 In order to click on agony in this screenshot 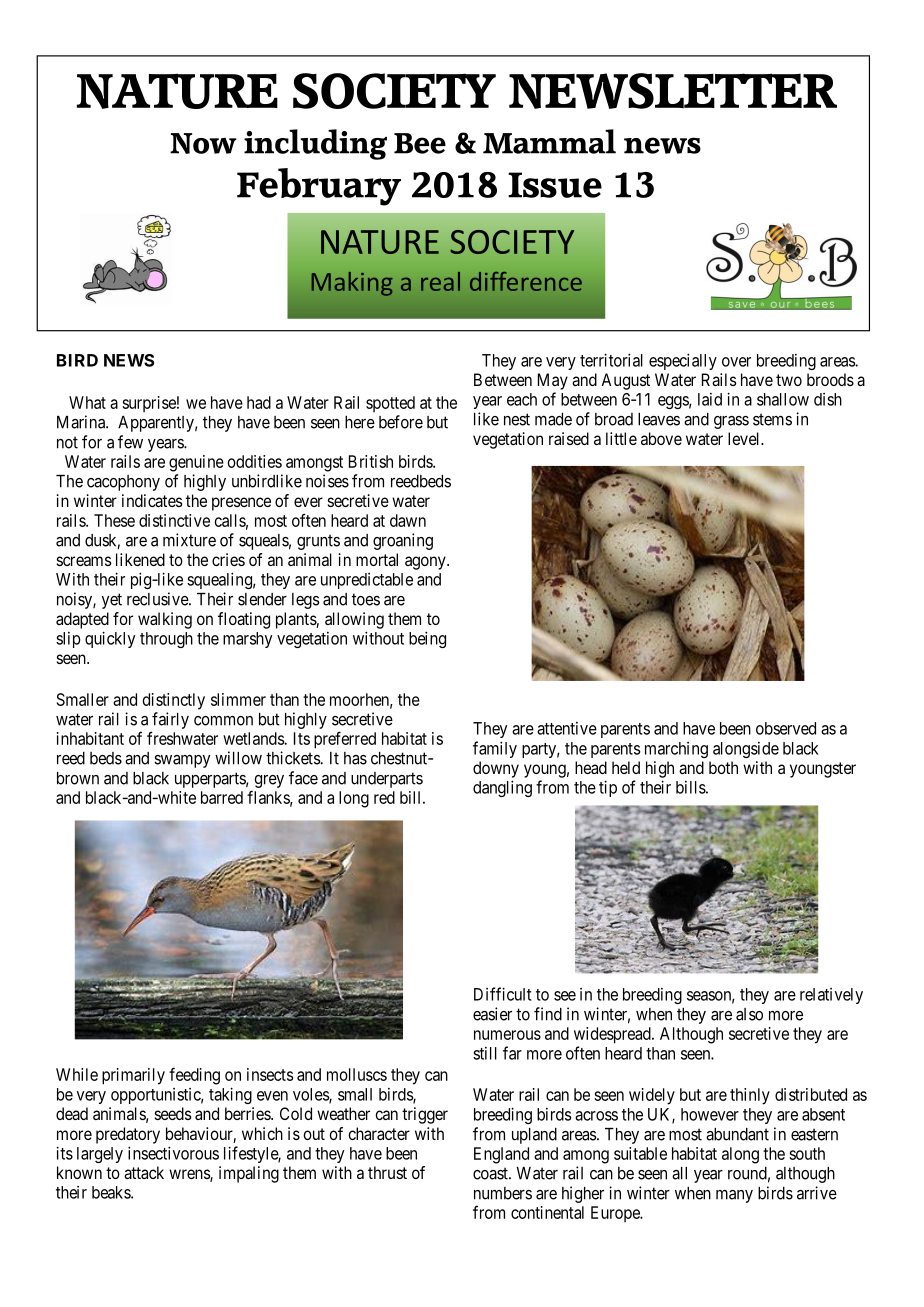, I will do `click(426, 563)`.
